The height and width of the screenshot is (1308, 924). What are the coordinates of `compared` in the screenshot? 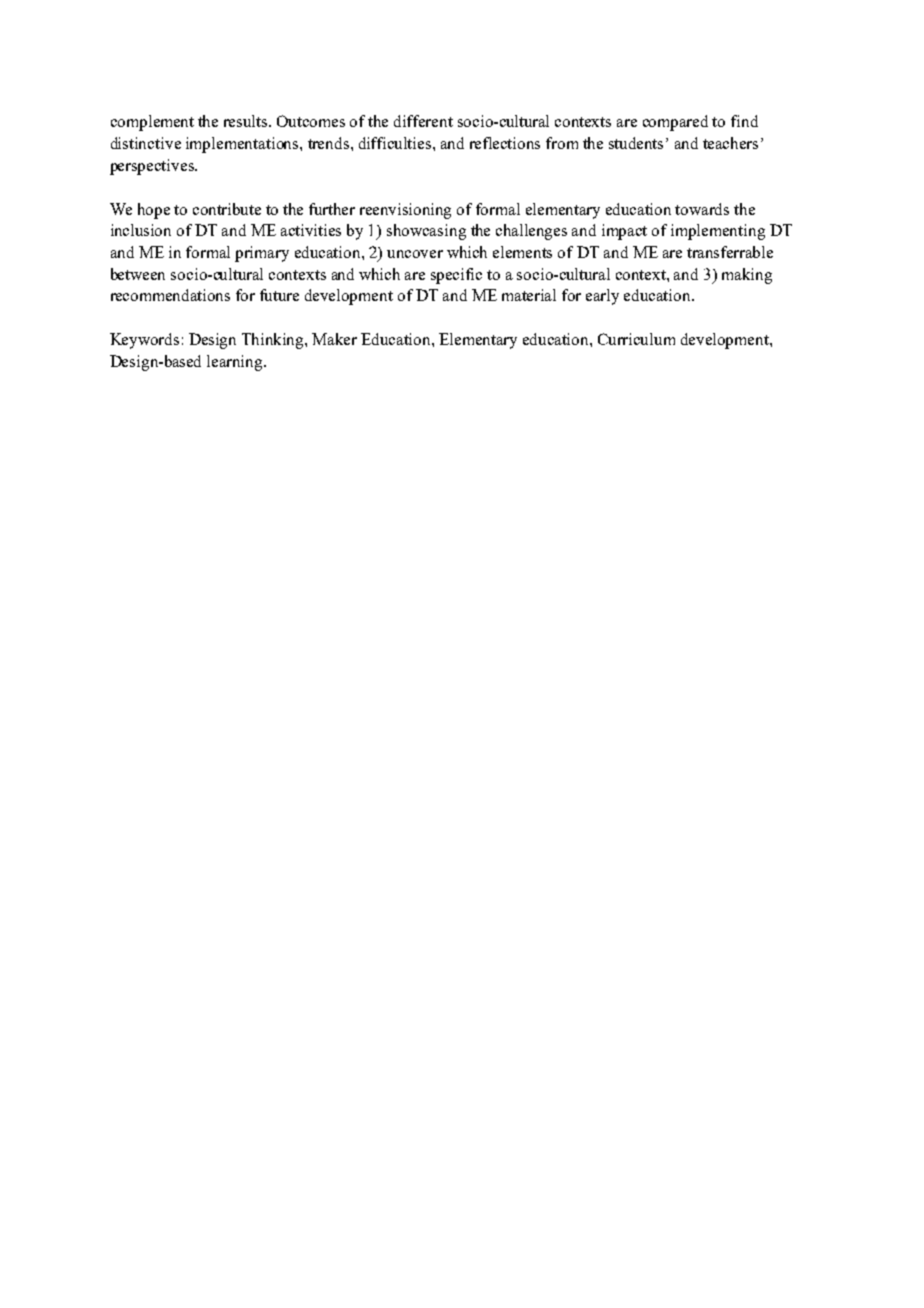 It's located at (675, 123).
